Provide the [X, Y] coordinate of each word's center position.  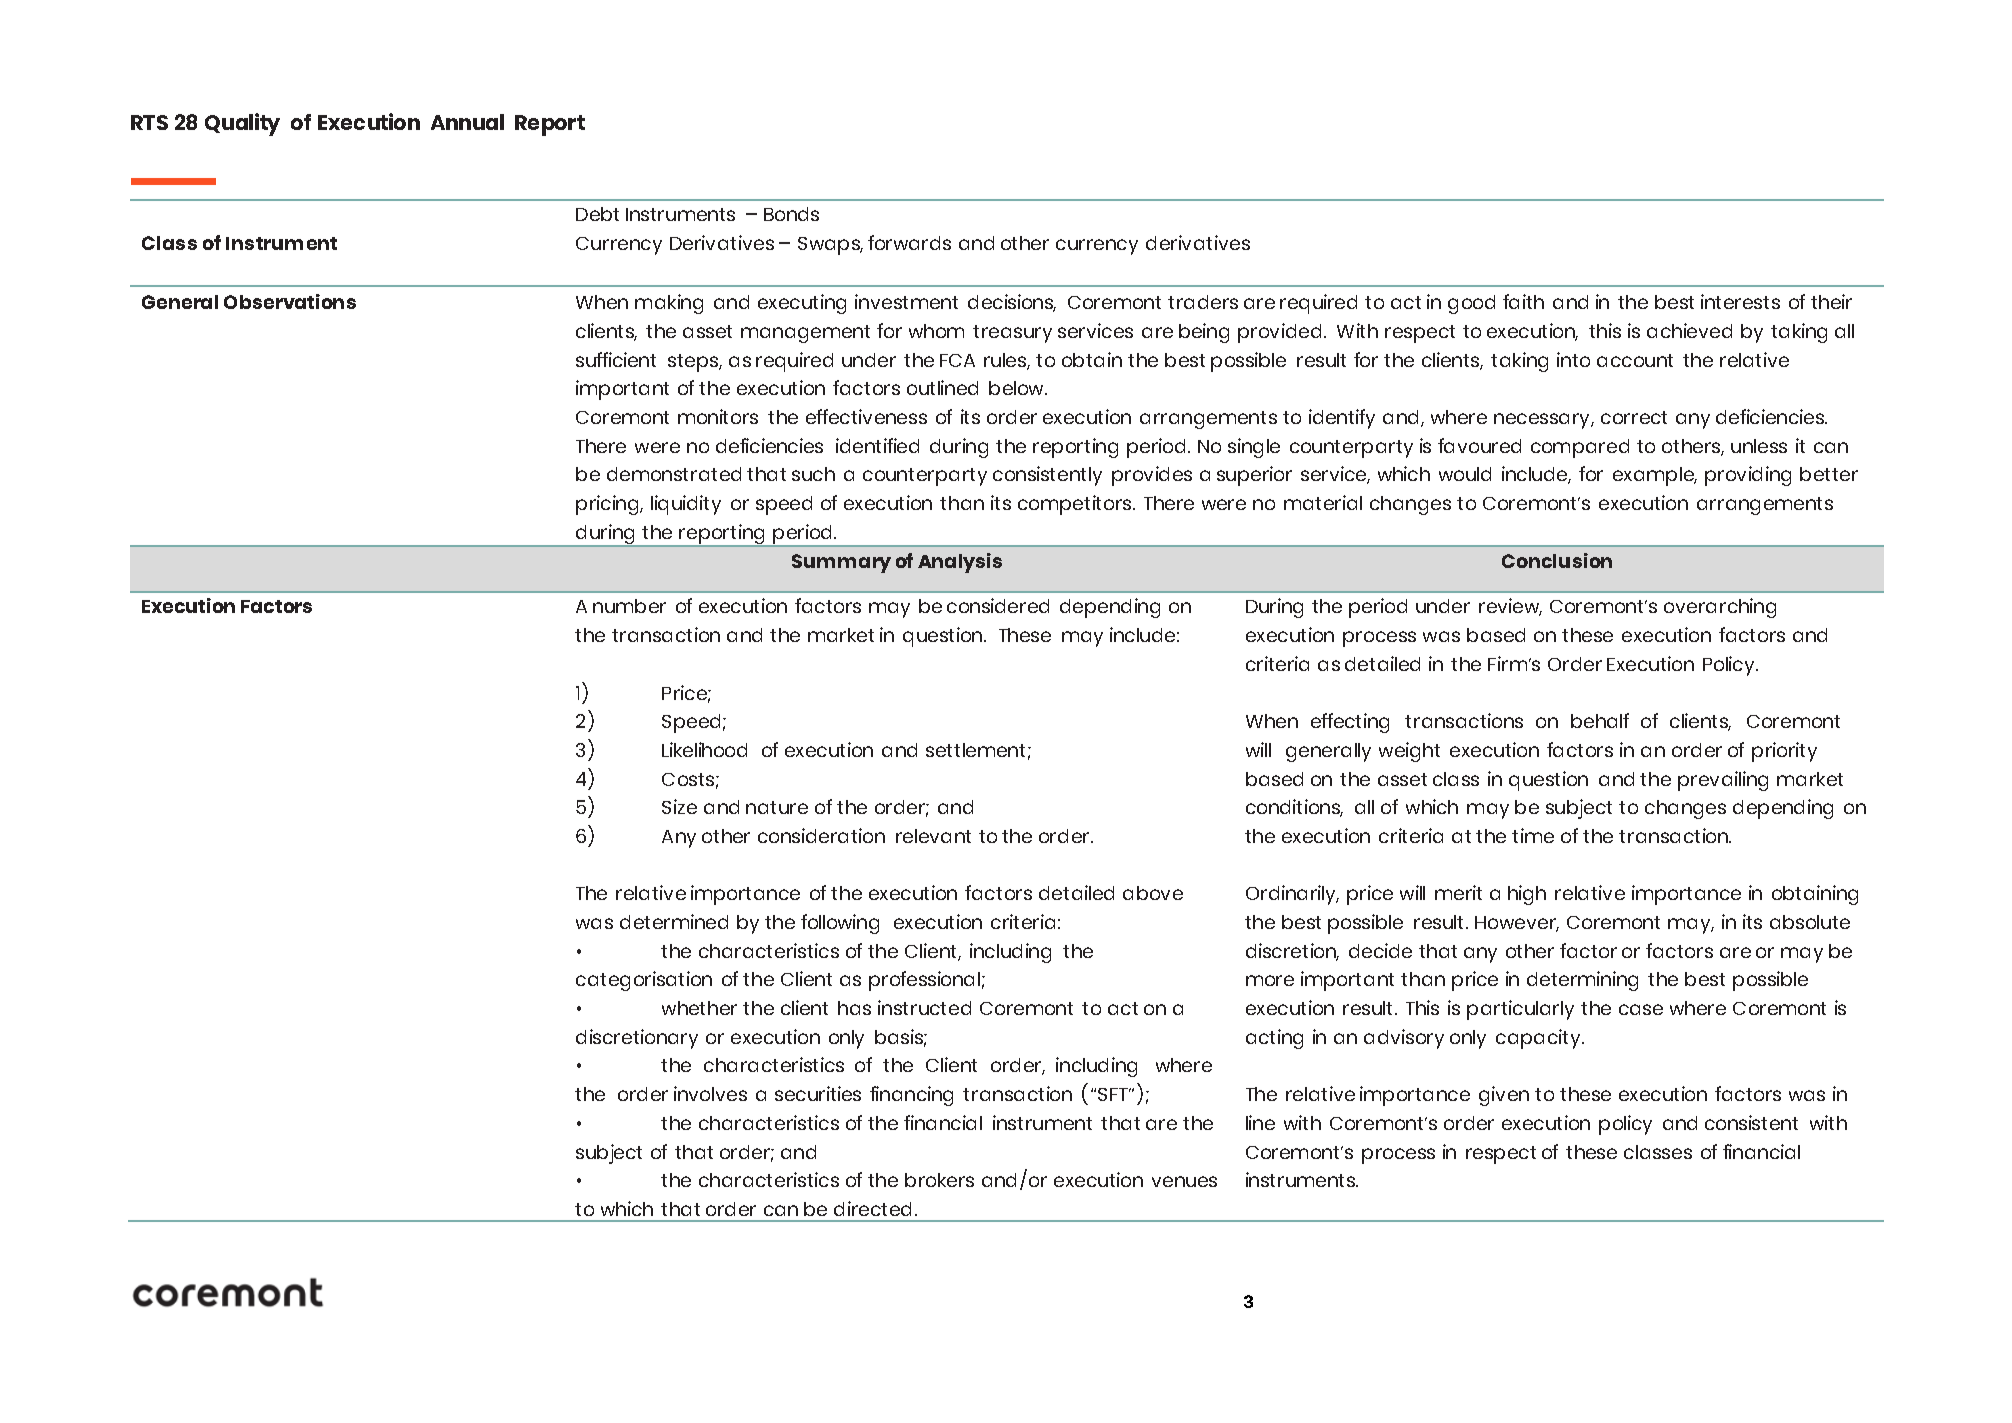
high [1527, 895]
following [840, 924]
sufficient [616, 359]
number [629, 606]
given [1504, 1096]
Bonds [791, 214]
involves [710, 1093]
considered [998, 605]
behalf [1600, 720]
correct [1634, 417]
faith [1523, 301]
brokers [939, 1180]
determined [674, 921]
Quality [242, 124]
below [1018, 388]
